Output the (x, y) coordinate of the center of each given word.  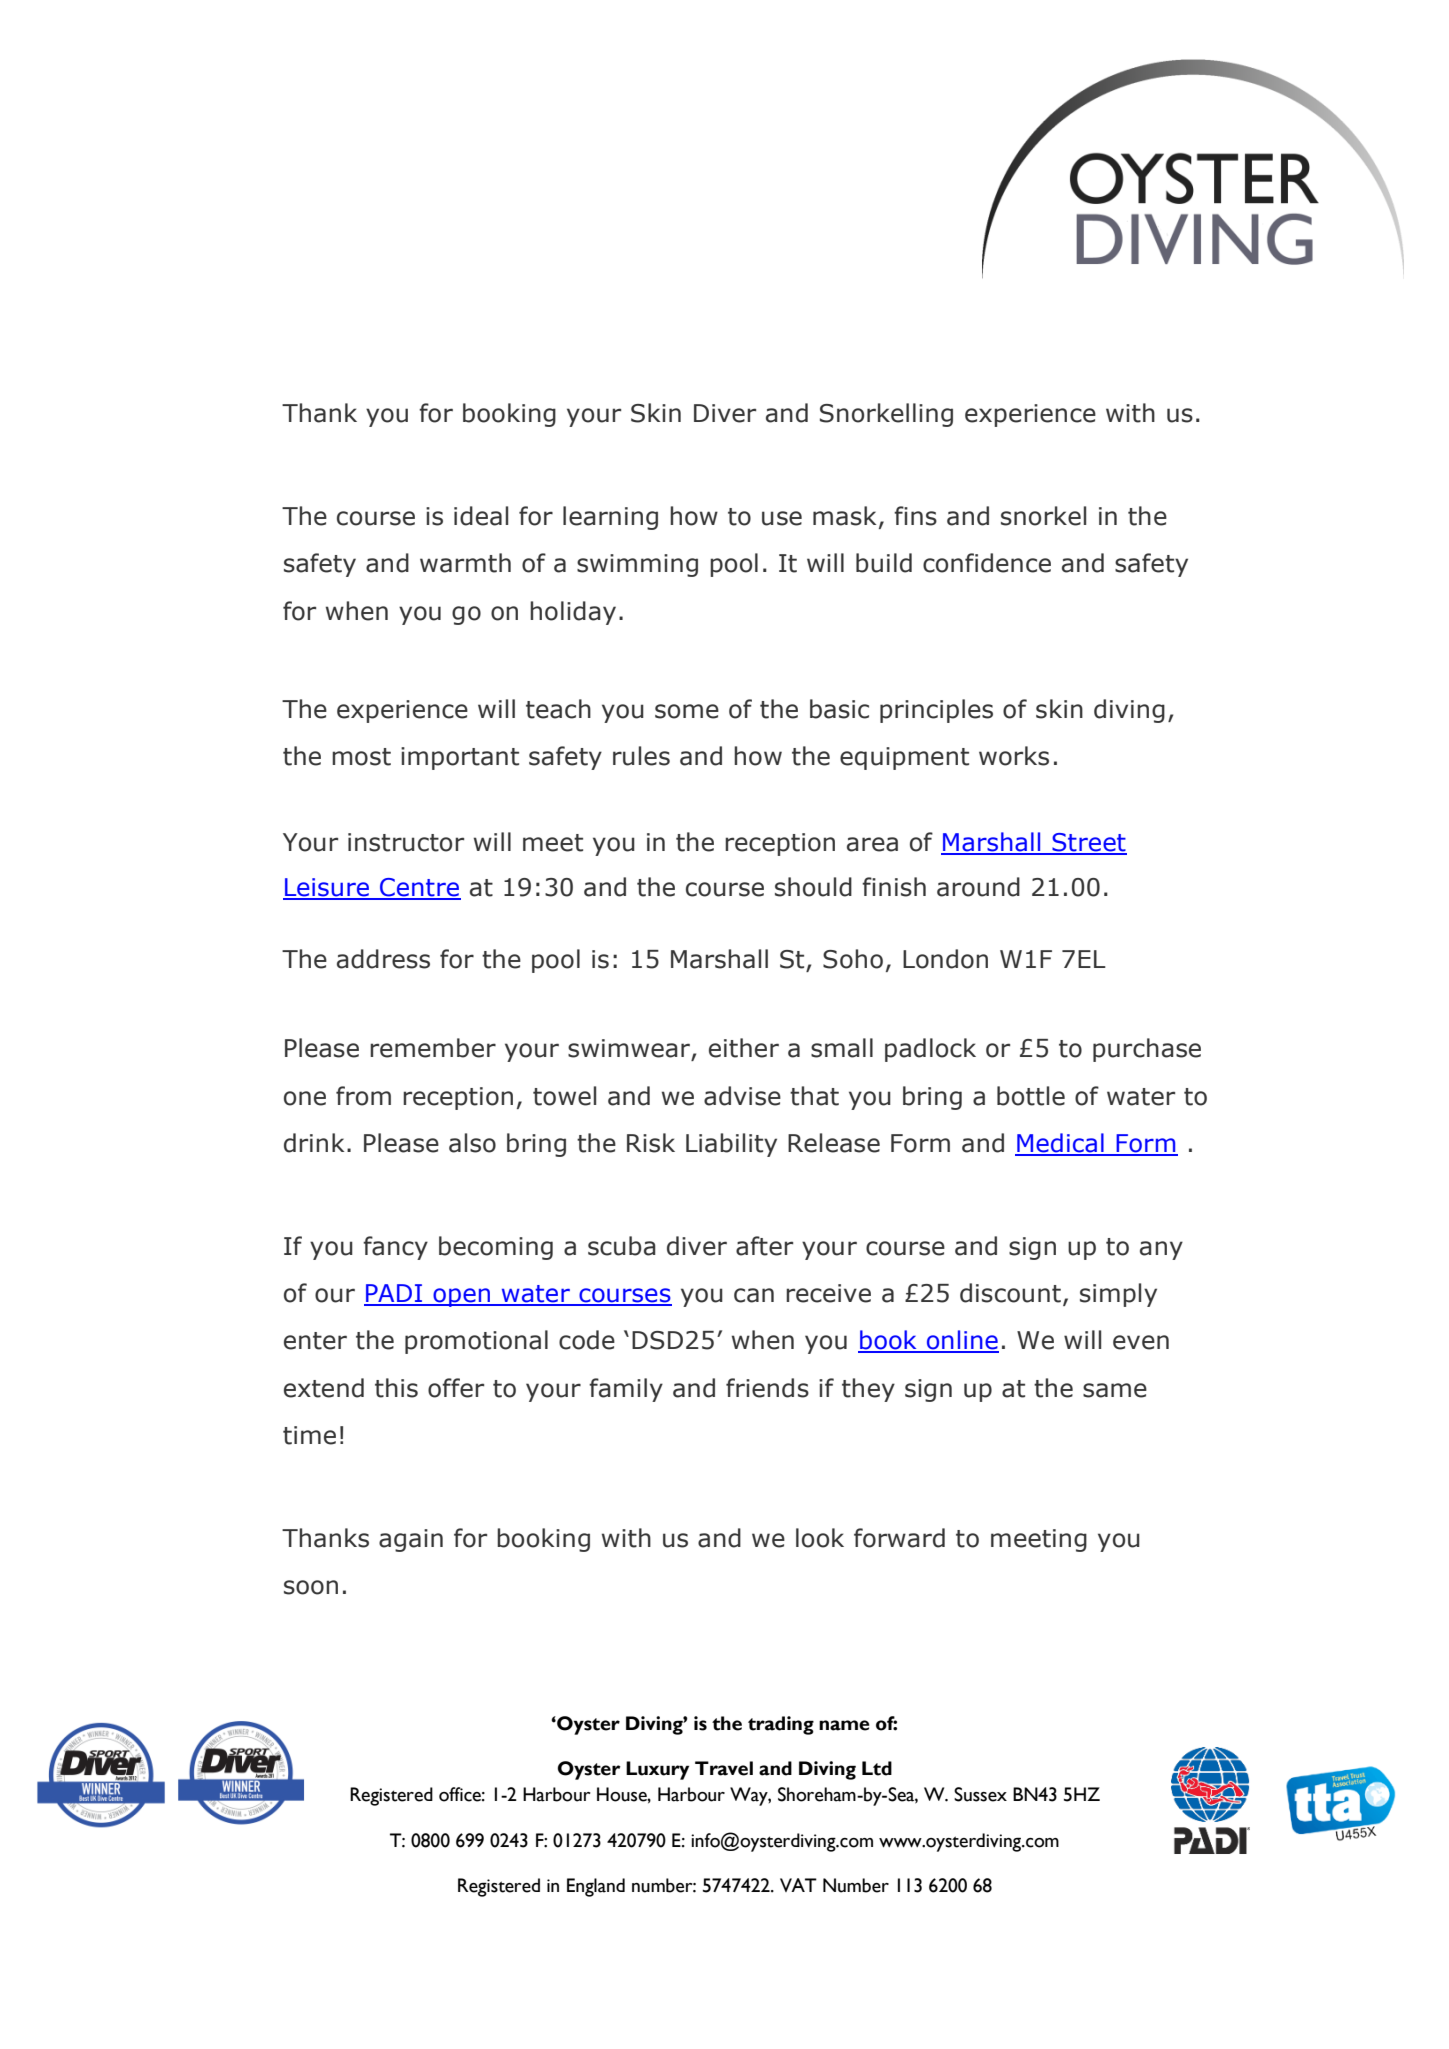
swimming (637, 565)
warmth (465, 563)
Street (1088, 843)
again (411, 1540)
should (813, 887)
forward (899, 1538)
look (820, 1538)
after (764, 1246)
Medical (1060, 1144)
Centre (419, 888)
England (596, 1887)
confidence (987, 563)
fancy (395, 1248)
